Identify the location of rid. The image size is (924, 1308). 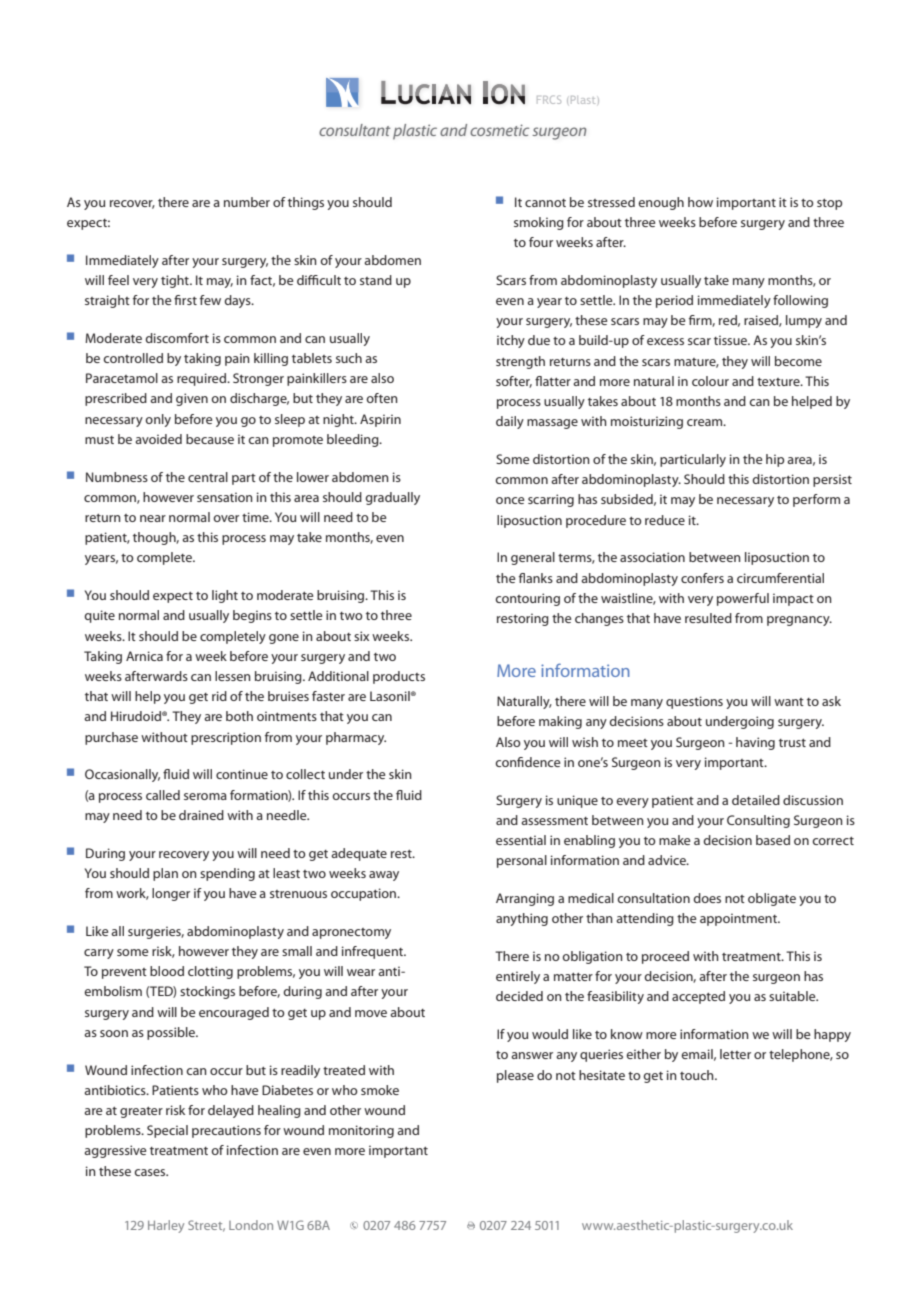
(219, 696).
